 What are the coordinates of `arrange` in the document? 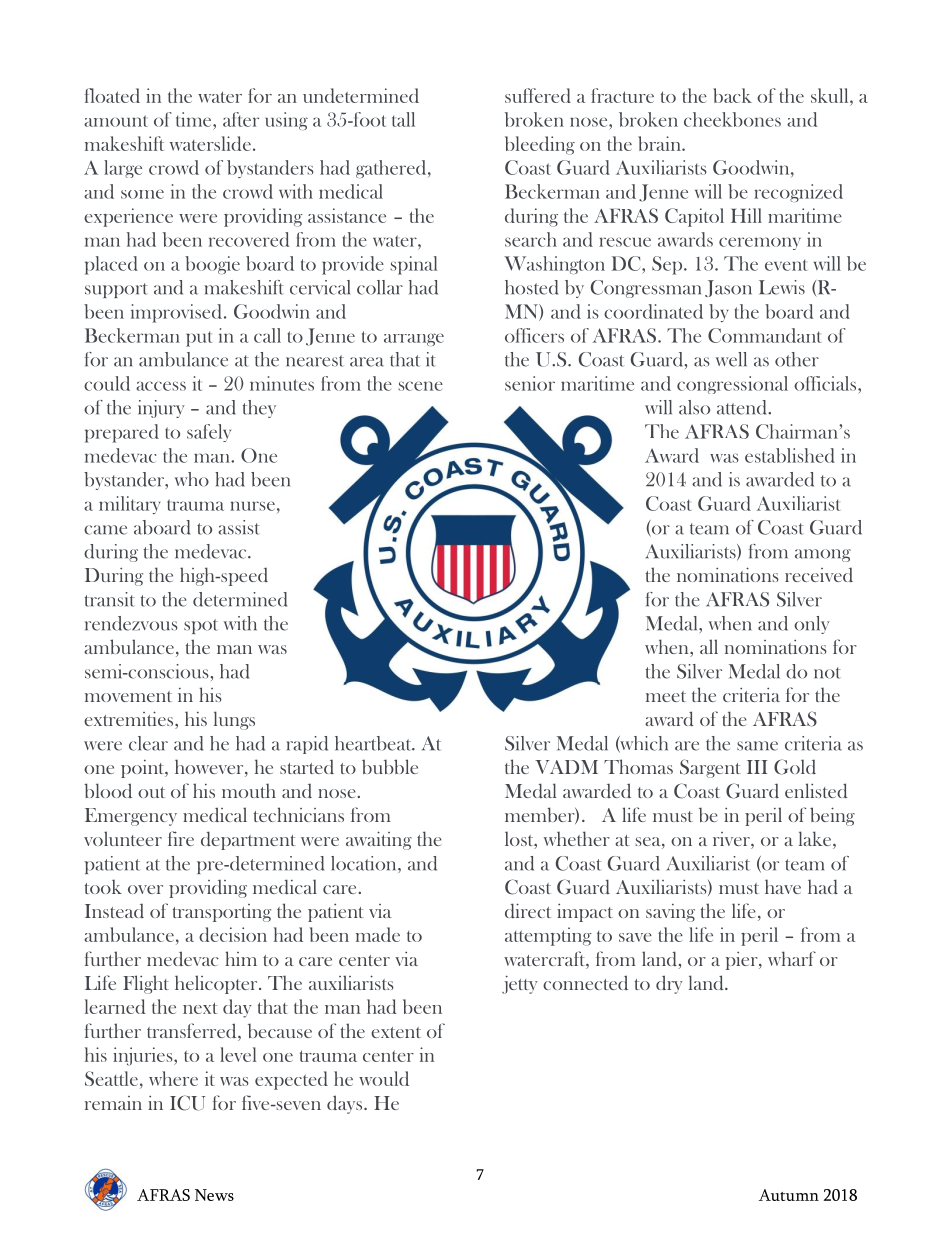 It's located at (414, 339).
